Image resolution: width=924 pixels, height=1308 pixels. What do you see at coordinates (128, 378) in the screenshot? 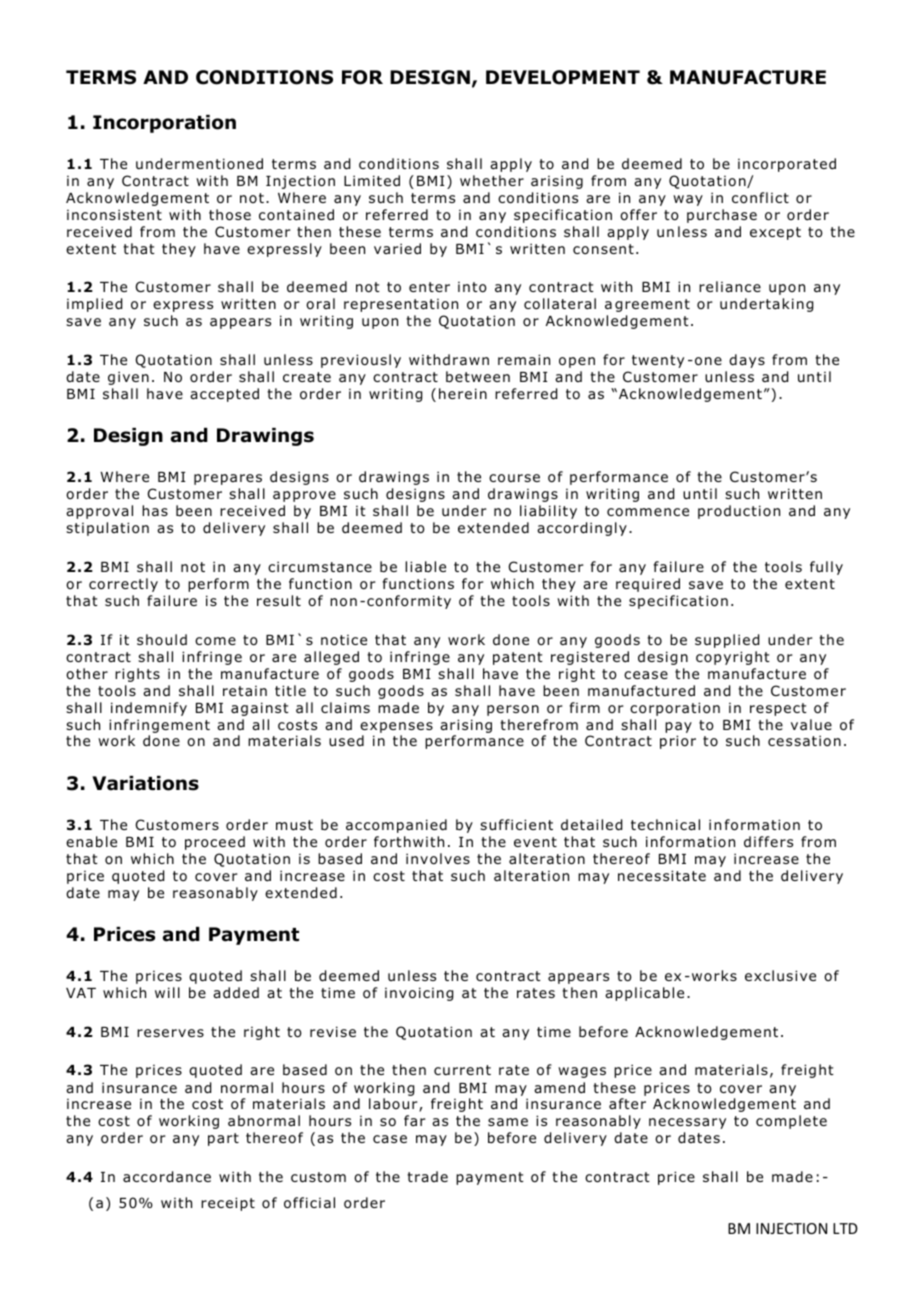
I see `given` at bounding box center [128, 378].
